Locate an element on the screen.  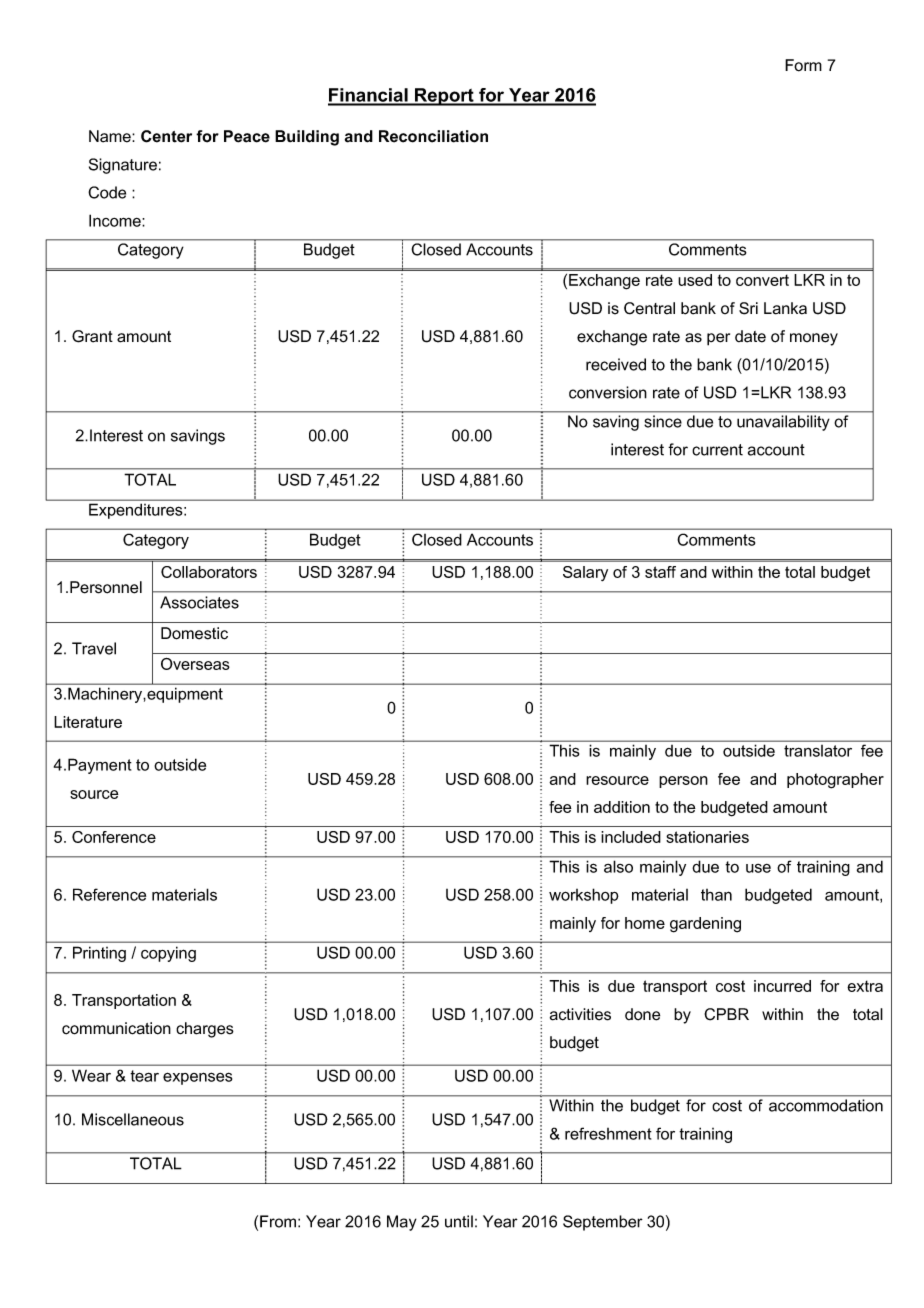
staff is located at coordinates (660, 572).
